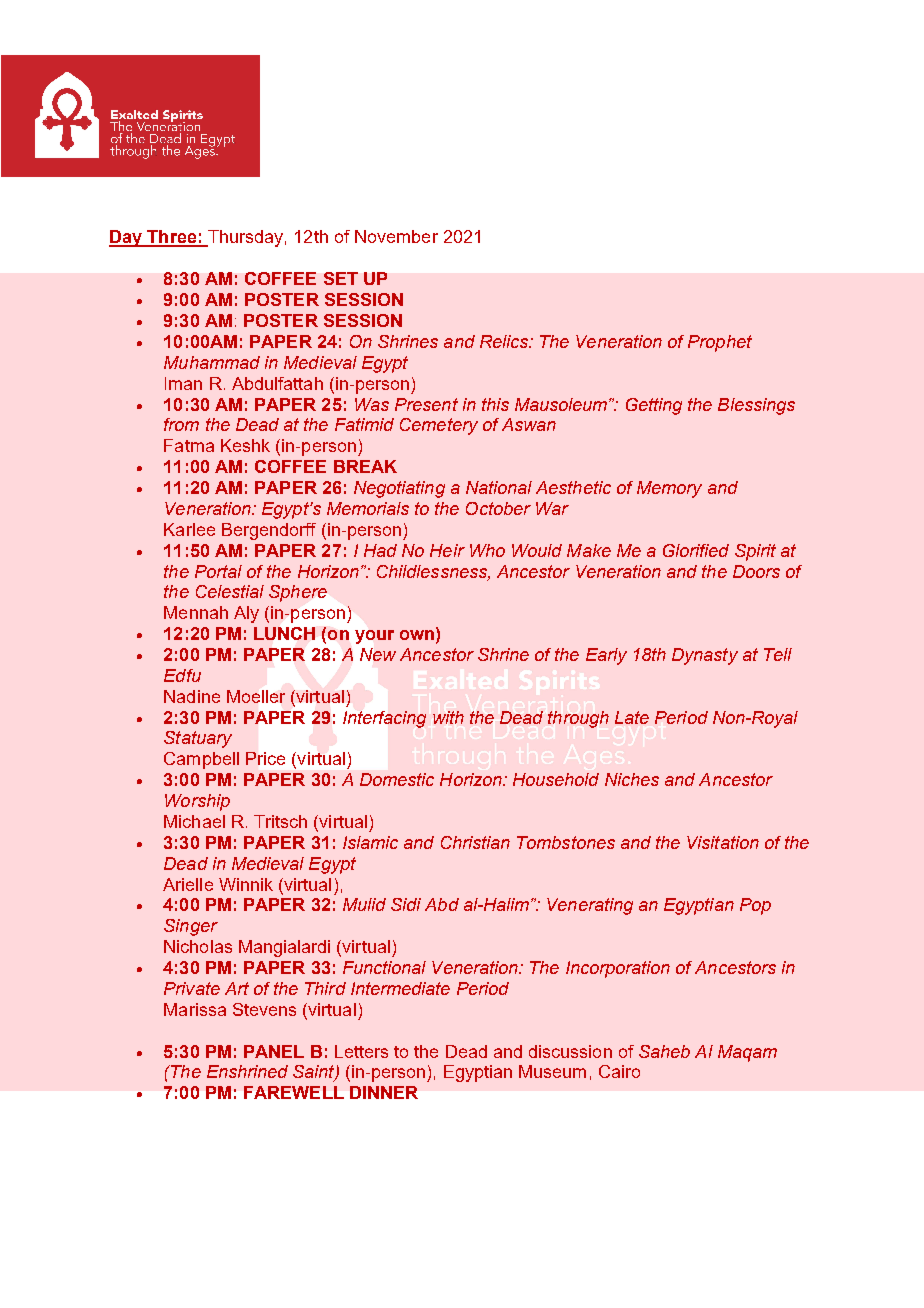  What do you see at coordinates (552, 1071) in the screenshot?
I see `Museum` at bounding box center [552, 1071].
